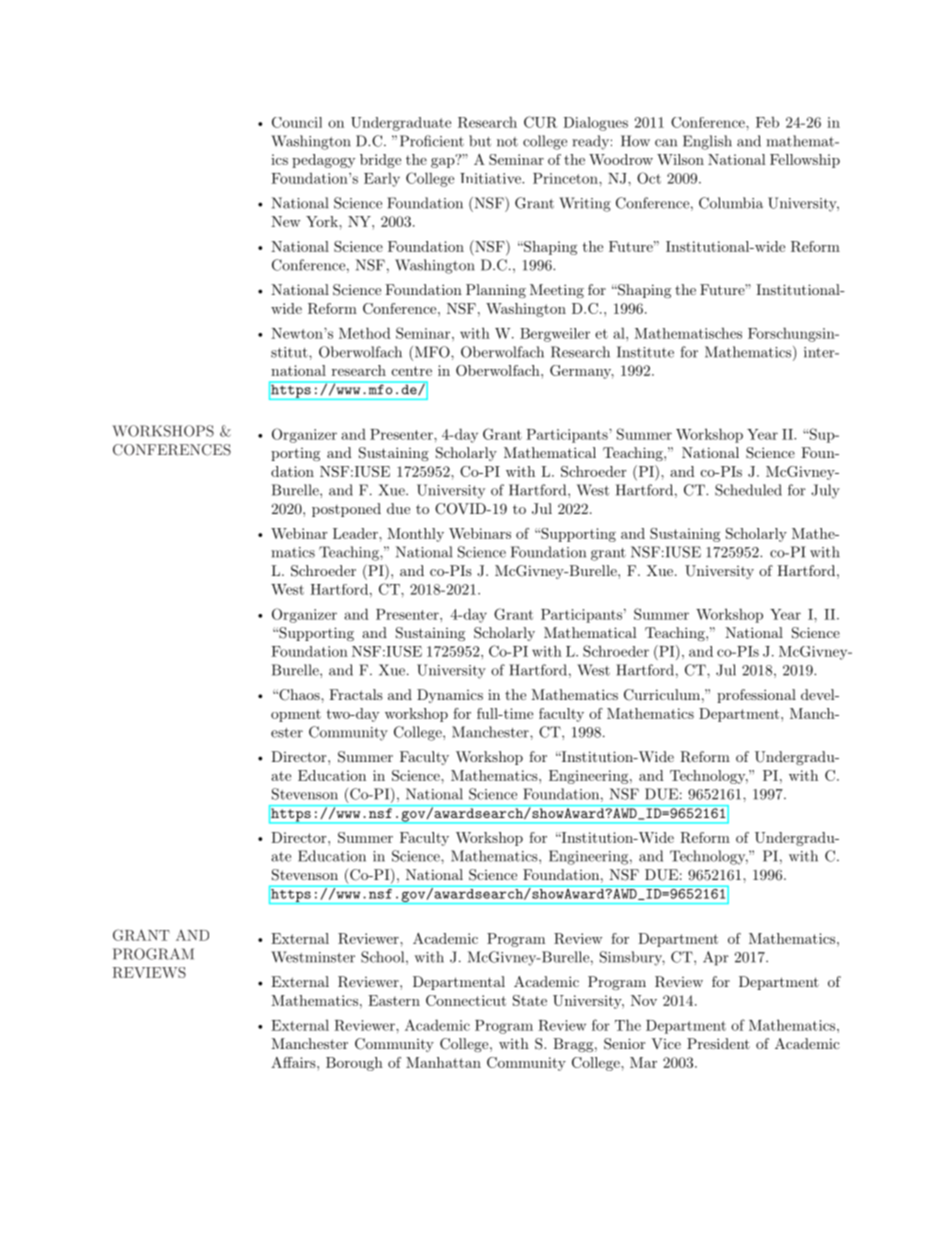 This screenshot has height=1233, width=952. Describe the element at coordinates (356, 533) in the screenshot. I see `Leader` at that location.
